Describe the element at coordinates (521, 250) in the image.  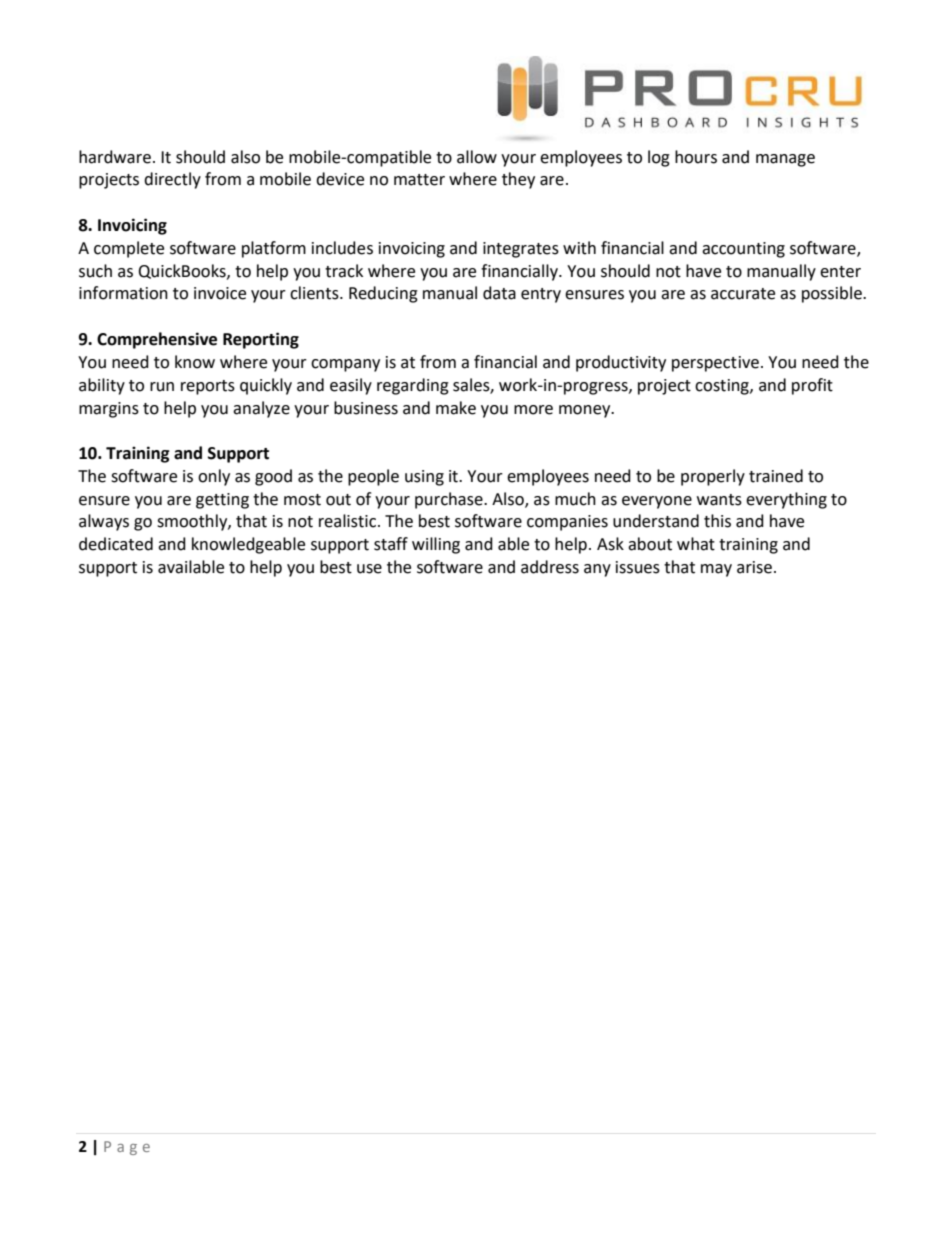
I see `integrates` at that location.
